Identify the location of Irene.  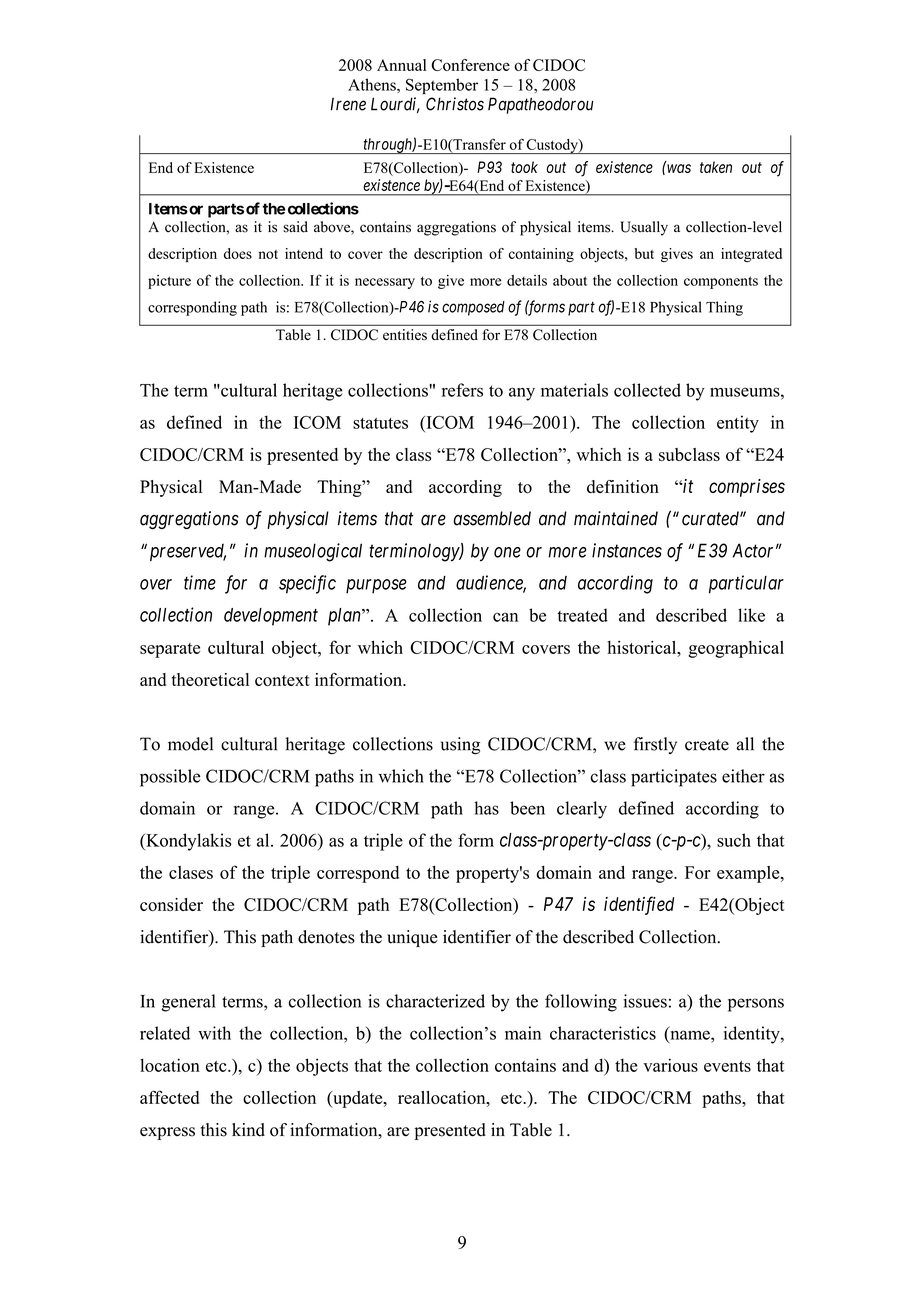
(348, 104).
